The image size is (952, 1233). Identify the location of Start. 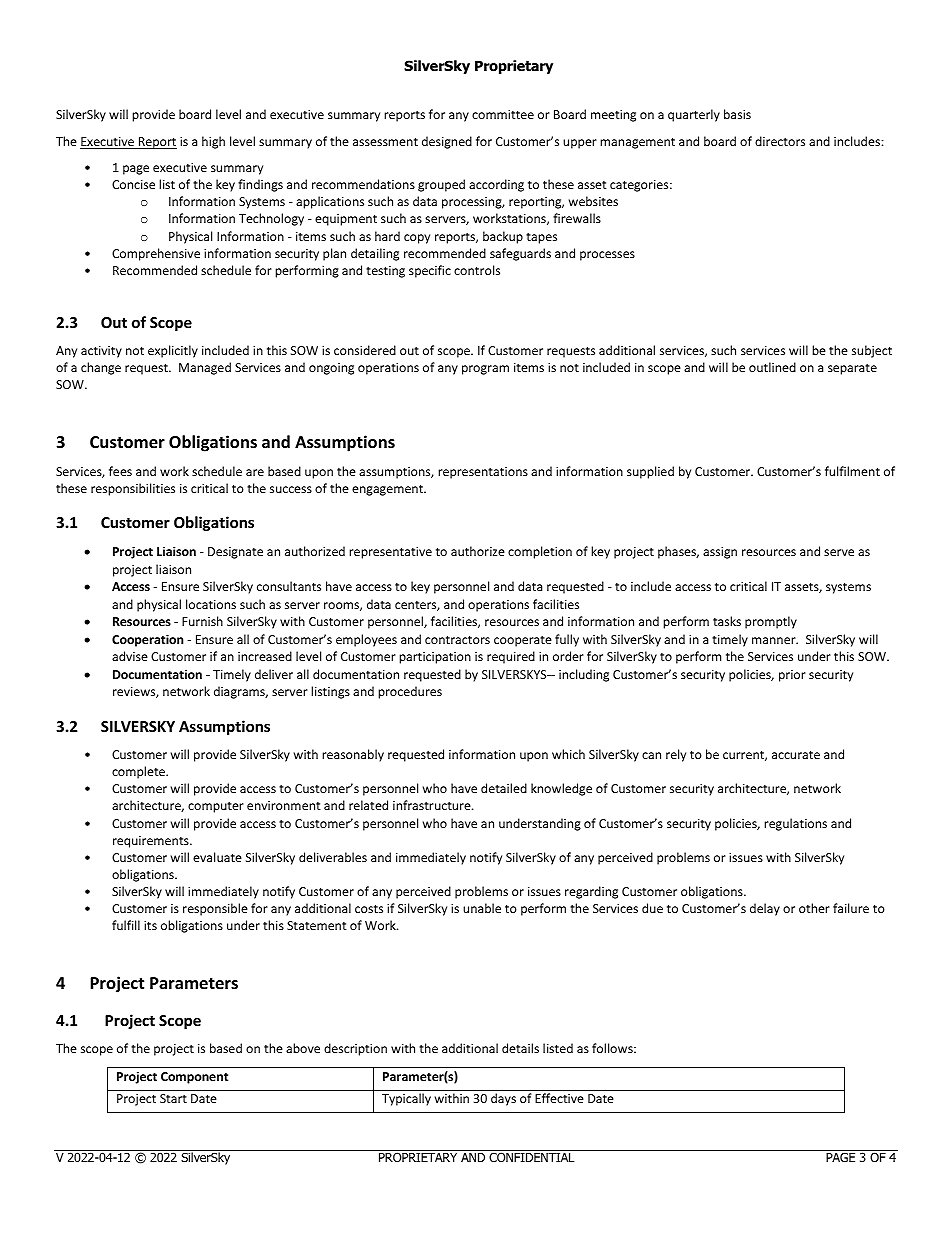
(173, 1098).
